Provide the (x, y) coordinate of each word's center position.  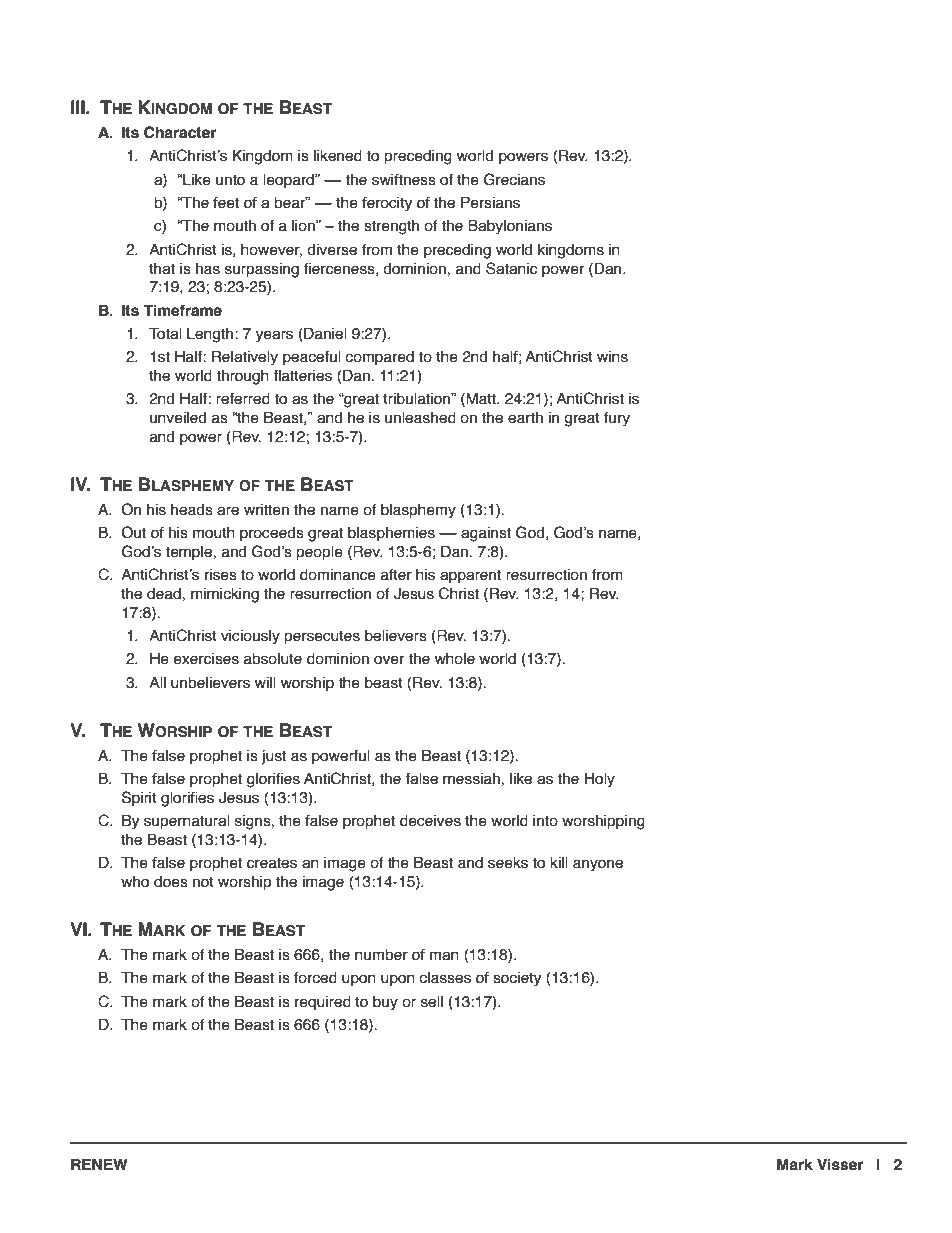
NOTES (709, 122)
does (171, 882)
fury (617, 419)
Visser (840, 1164)
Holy (599, 779)
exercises (206, 659)
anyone (598, 865)
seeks (508, 863)
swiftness (404, 179)
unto (230, 180)
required (323, 1003)
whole (455, 659)
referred (243, 399)
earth (525, 418)
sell (432, 1002)
